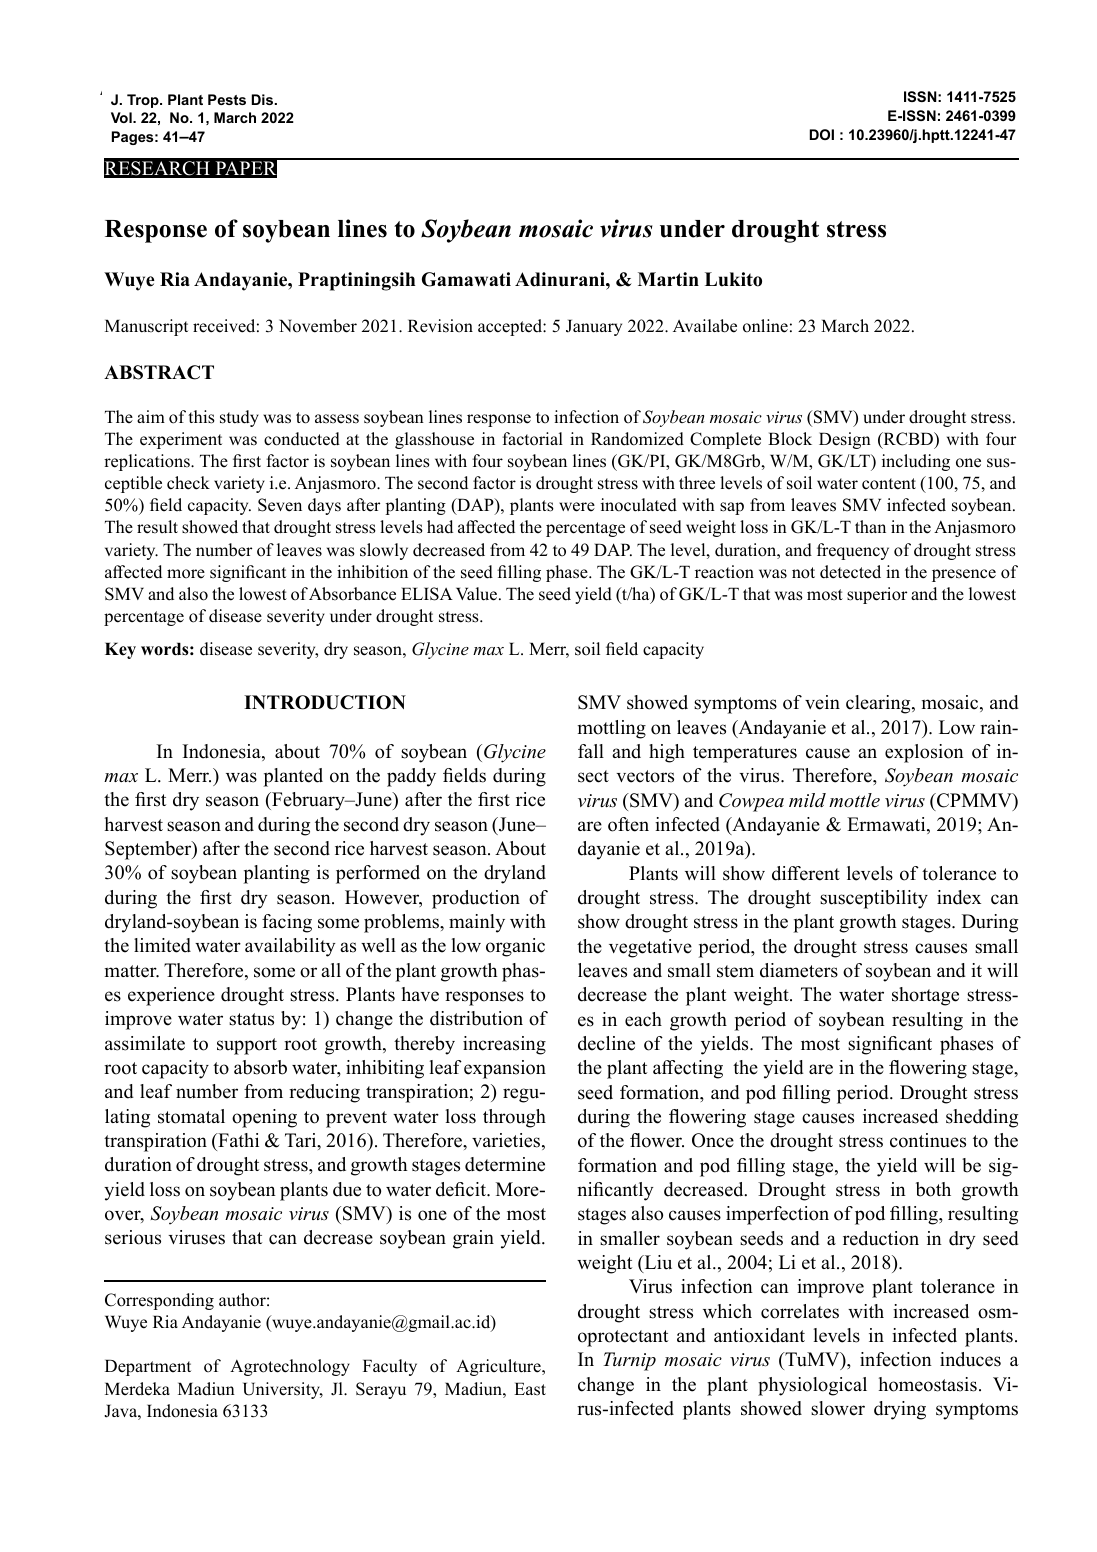 This page has width=1097, height=1552. What do you see at coordinates (845, 440) in the page?
I see `Design` at bounding box center [845, 440].
